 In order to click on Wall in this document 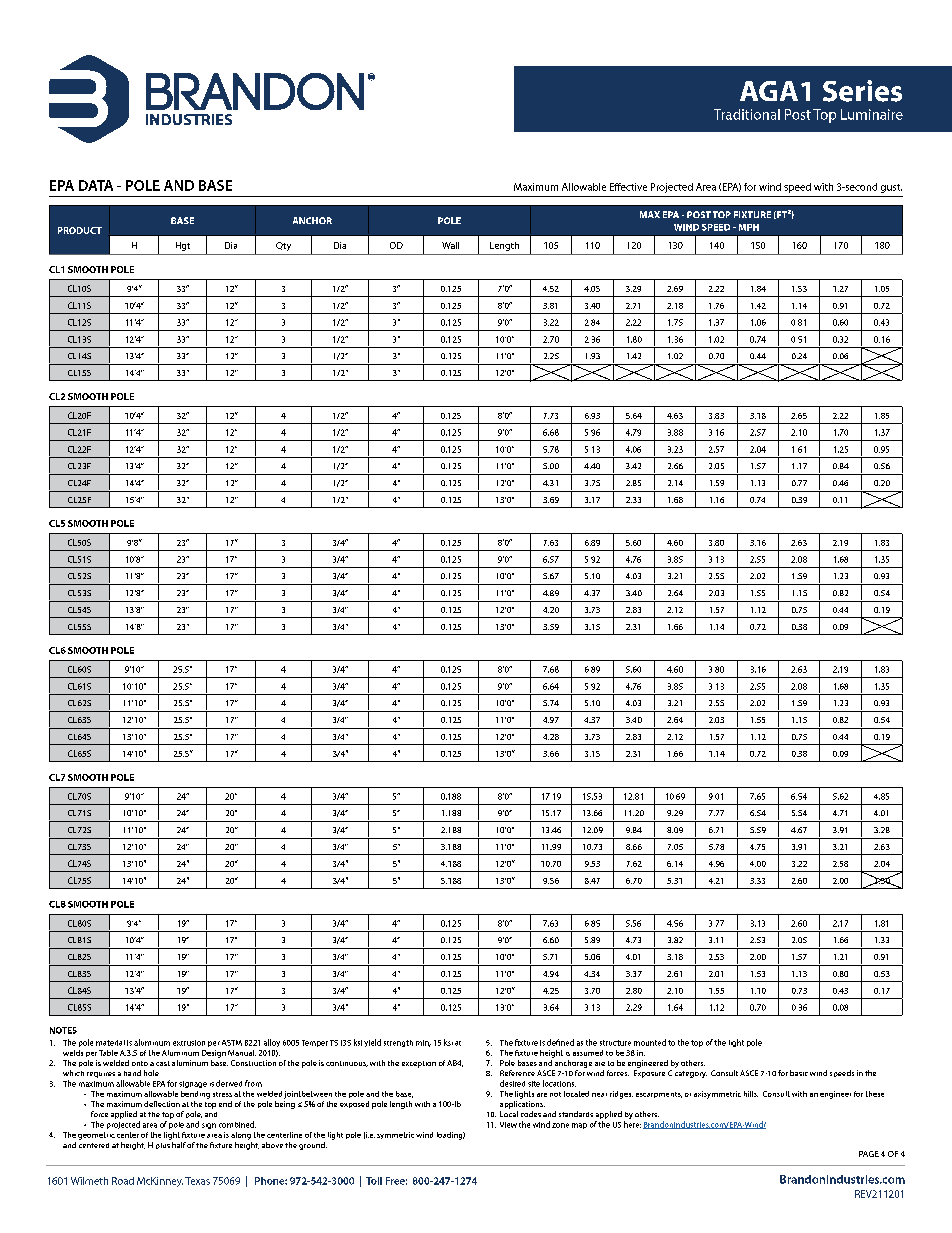, I will do `click(450, 245)`.
